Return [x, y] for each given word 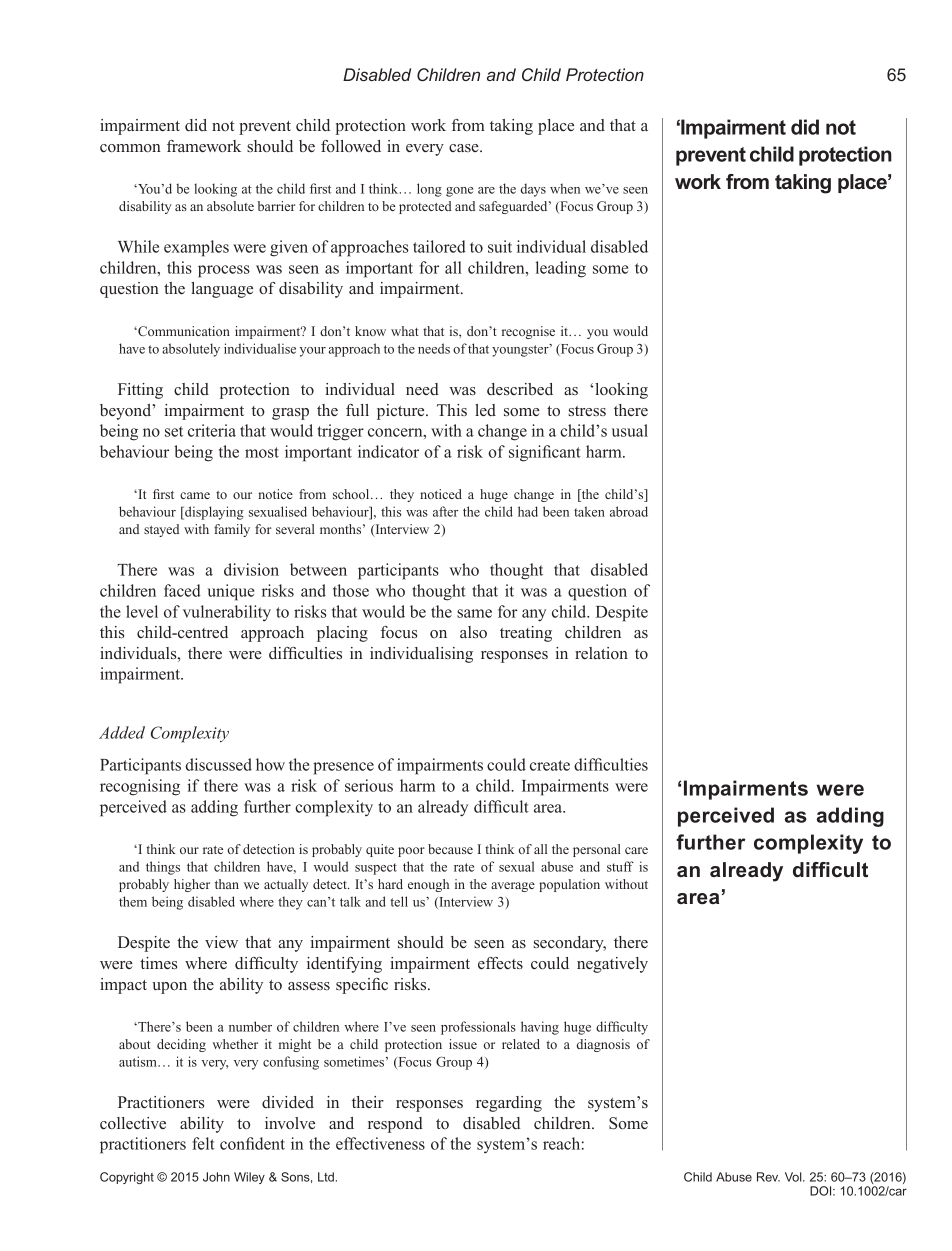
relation [601, 653]
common [130, 148]
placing [342, 634]
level [142, 611]
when [565, 188]
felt [203, 1143]
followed [351, 146]
